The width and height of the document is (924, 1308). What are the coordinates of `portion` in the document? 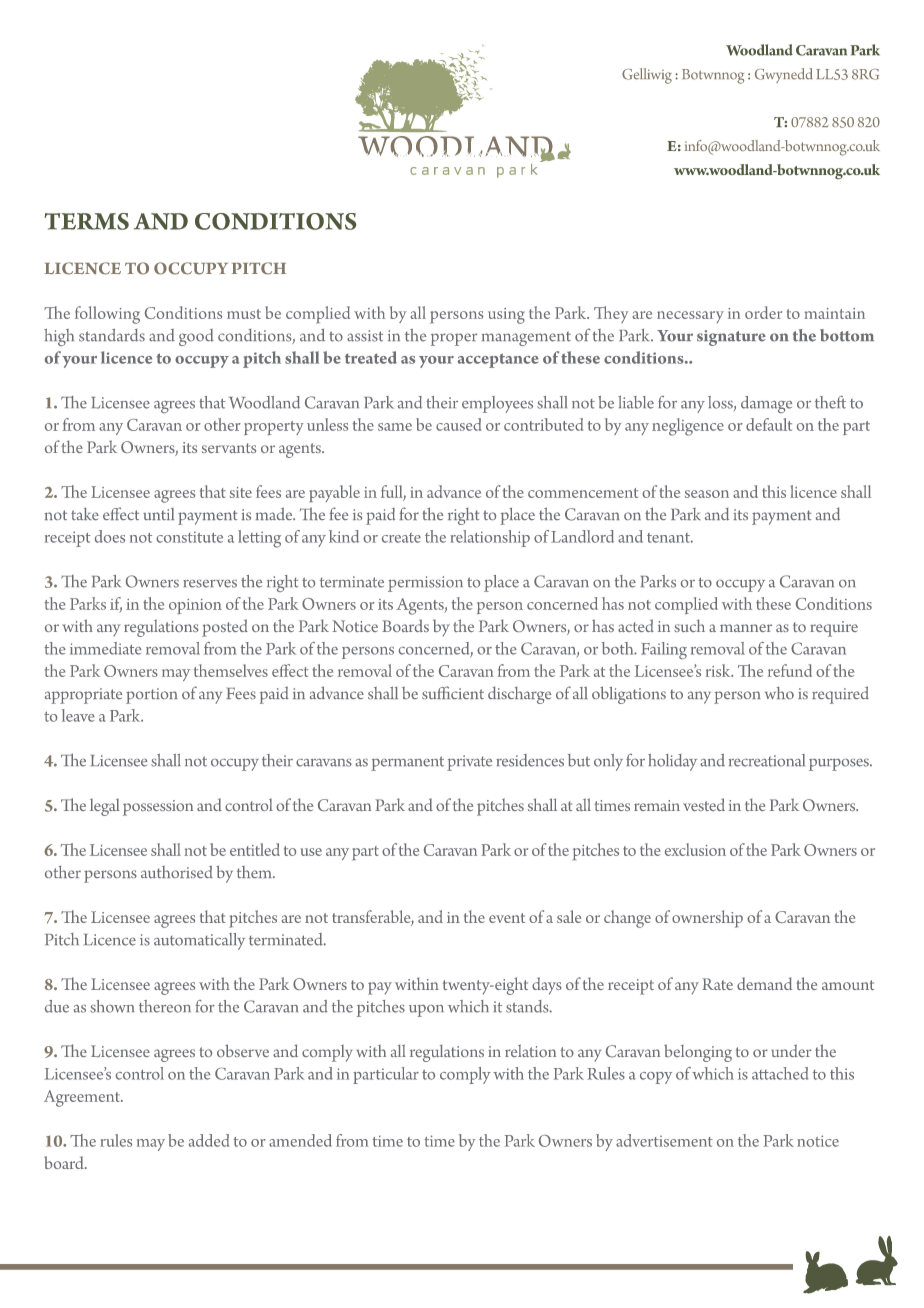 It's located at (152, 696).
